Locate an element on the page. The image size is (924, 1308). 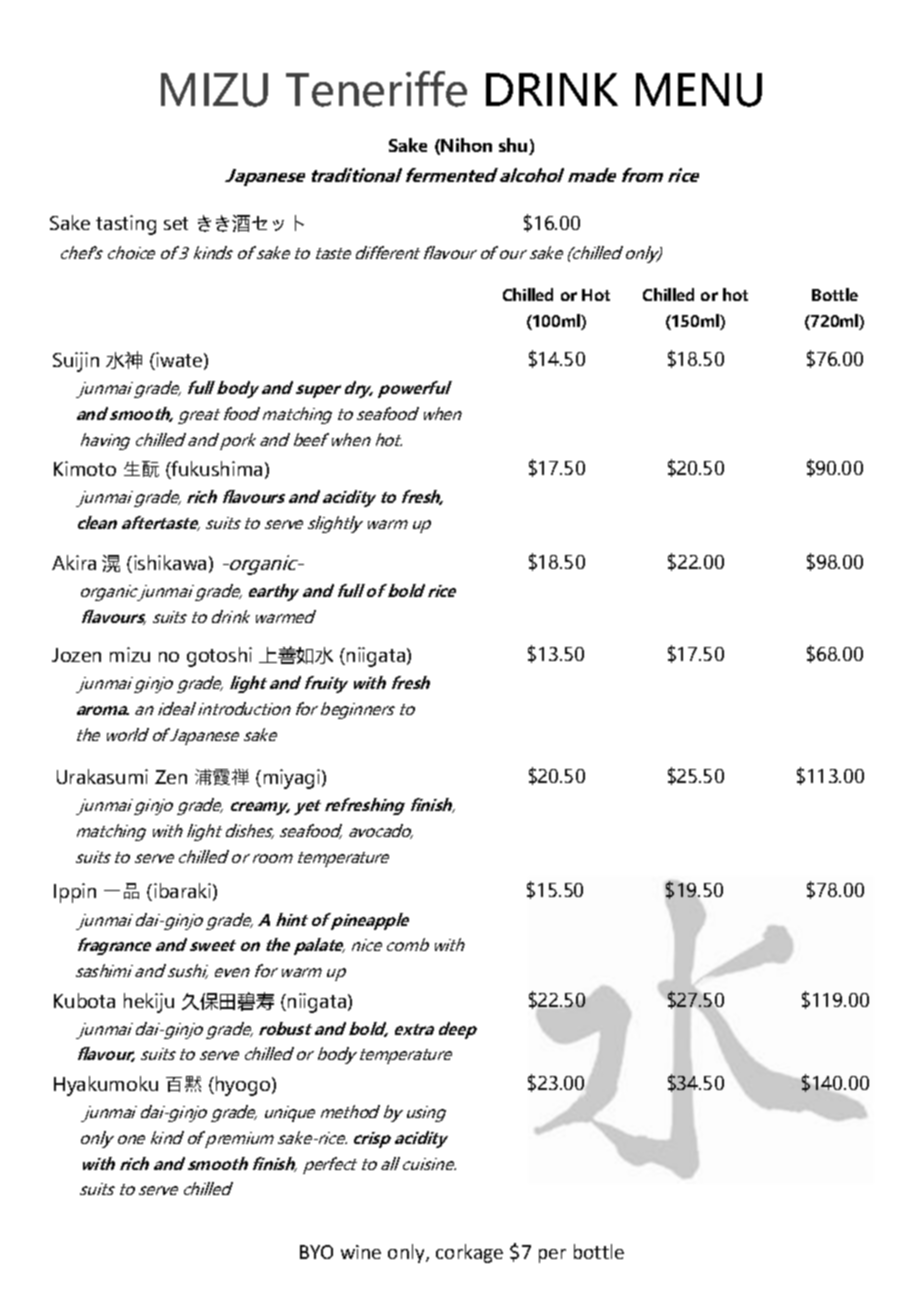
wine is located at coordinates (361, 1252).
